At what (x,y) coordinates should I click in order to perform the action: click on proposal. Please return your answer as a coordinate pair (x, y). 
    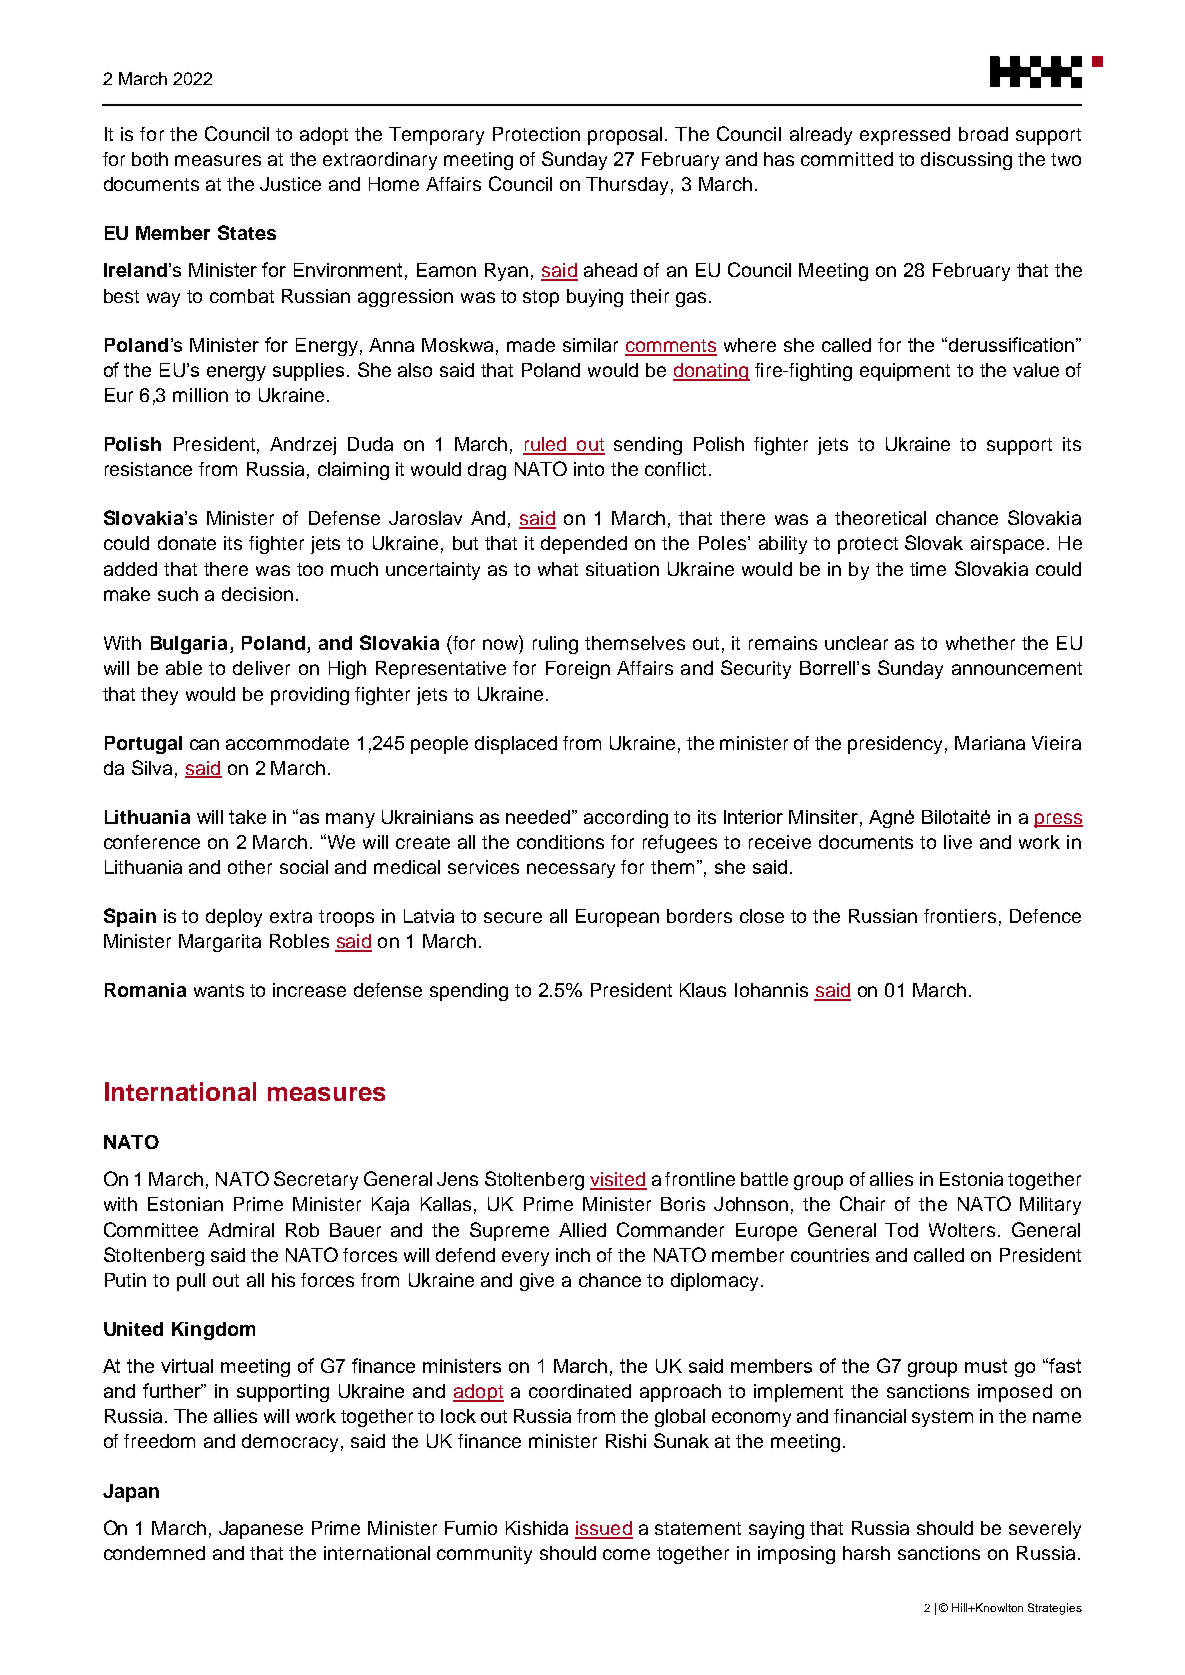
    Looking at the image, I should click on (625, 136).
